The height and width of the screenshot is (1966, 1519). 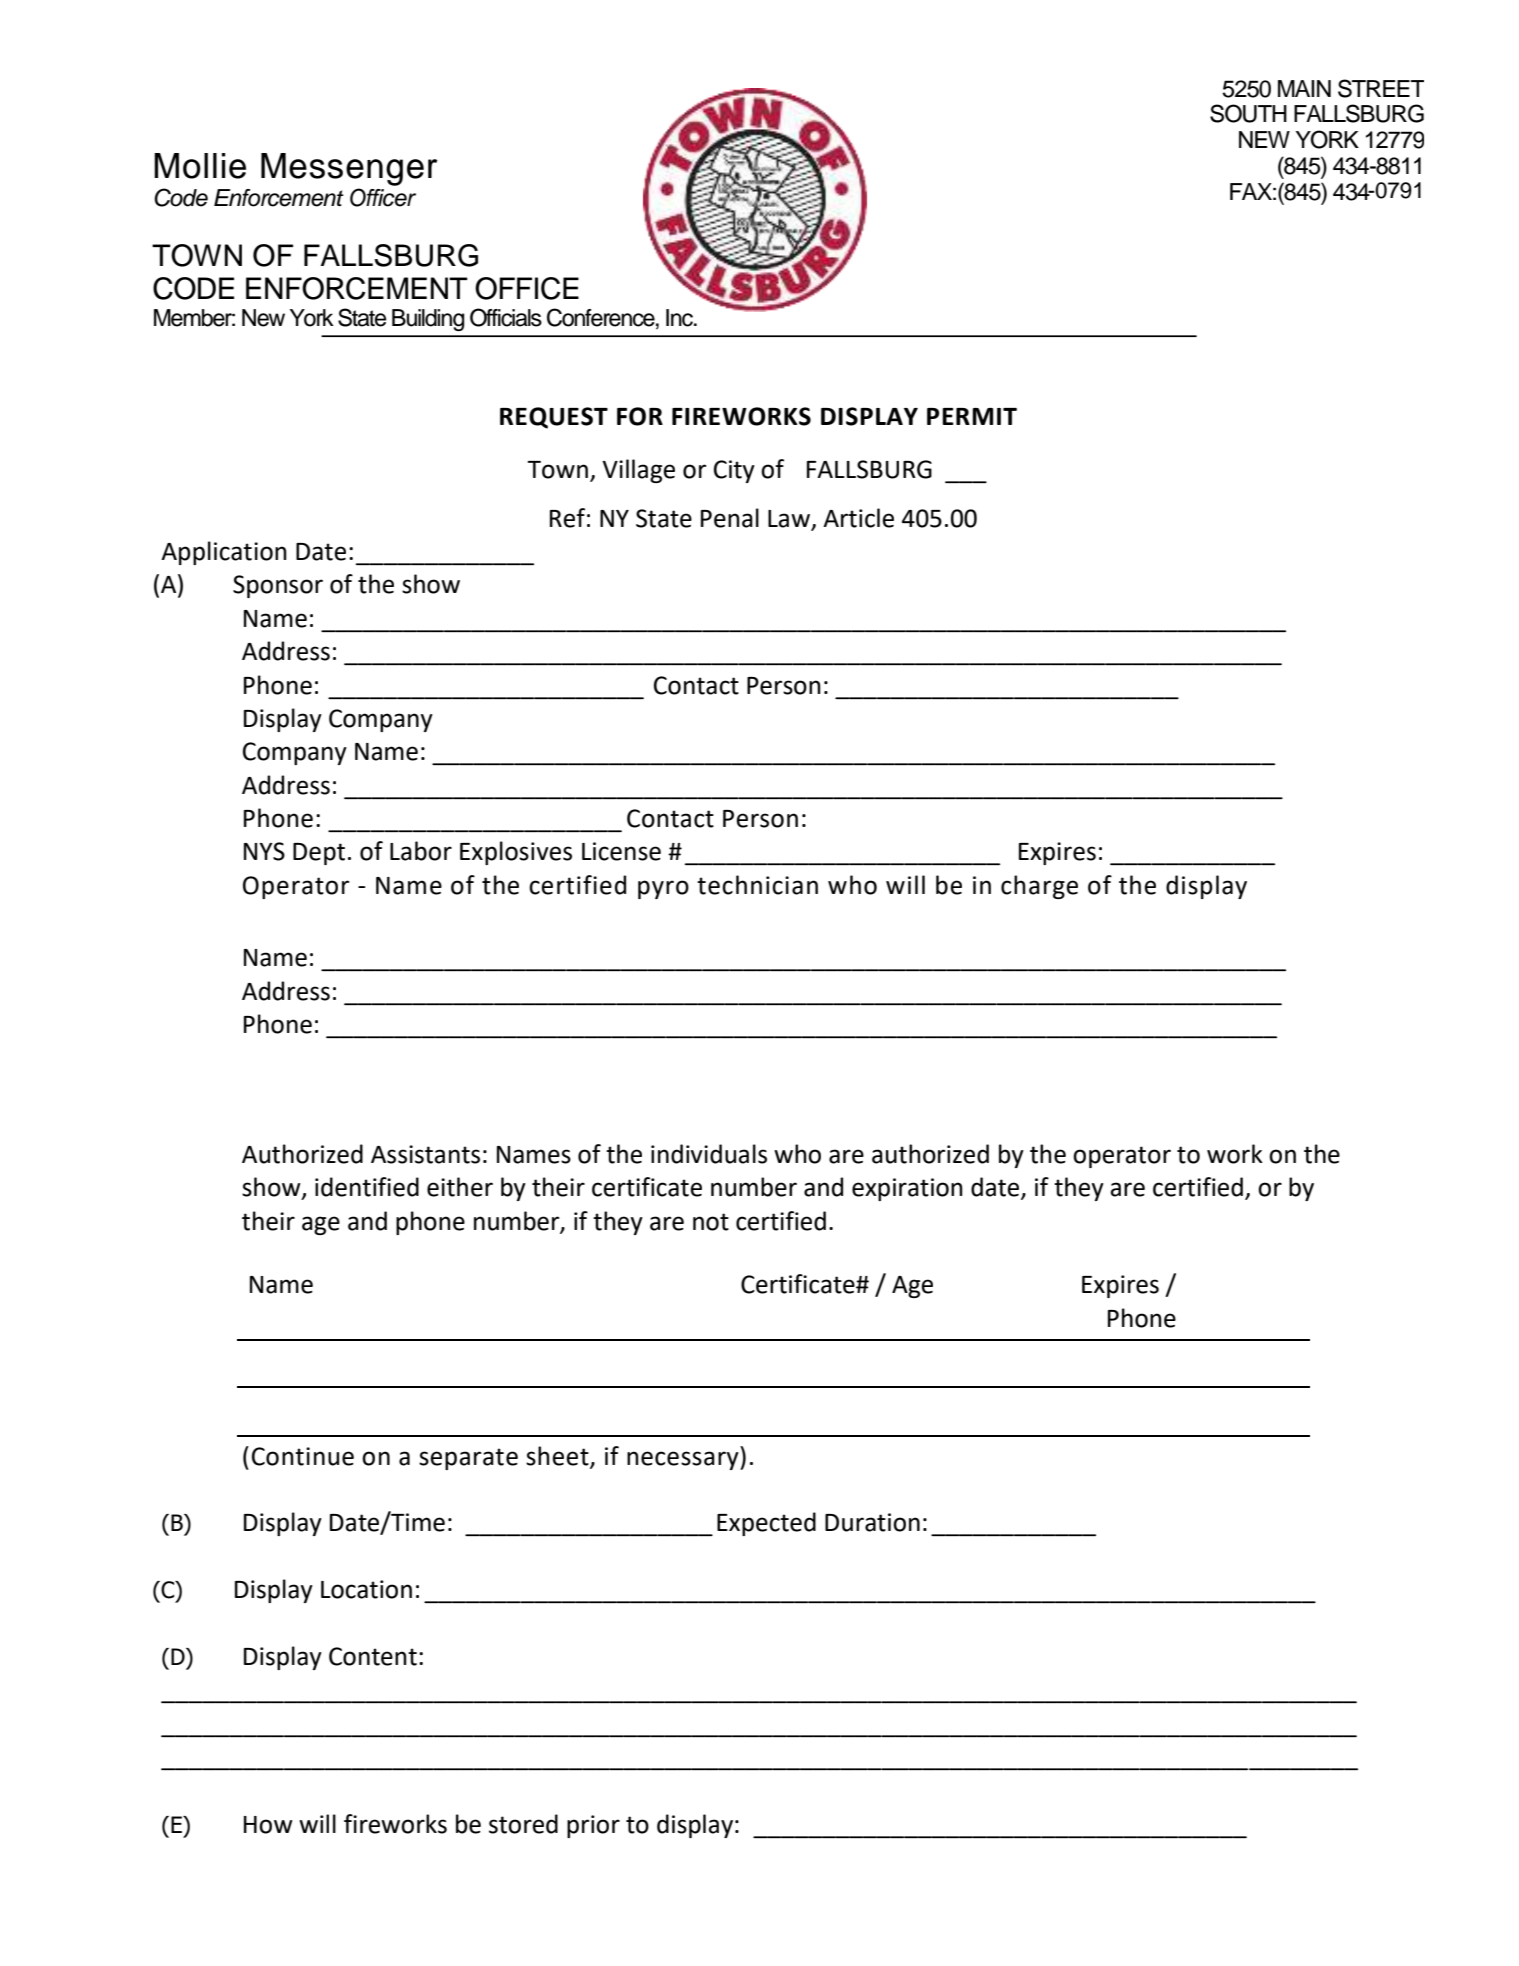 What do you see at coordinates (681, 318) in the screenshot?
I see `Inc` at bounding box center [681, 318].
